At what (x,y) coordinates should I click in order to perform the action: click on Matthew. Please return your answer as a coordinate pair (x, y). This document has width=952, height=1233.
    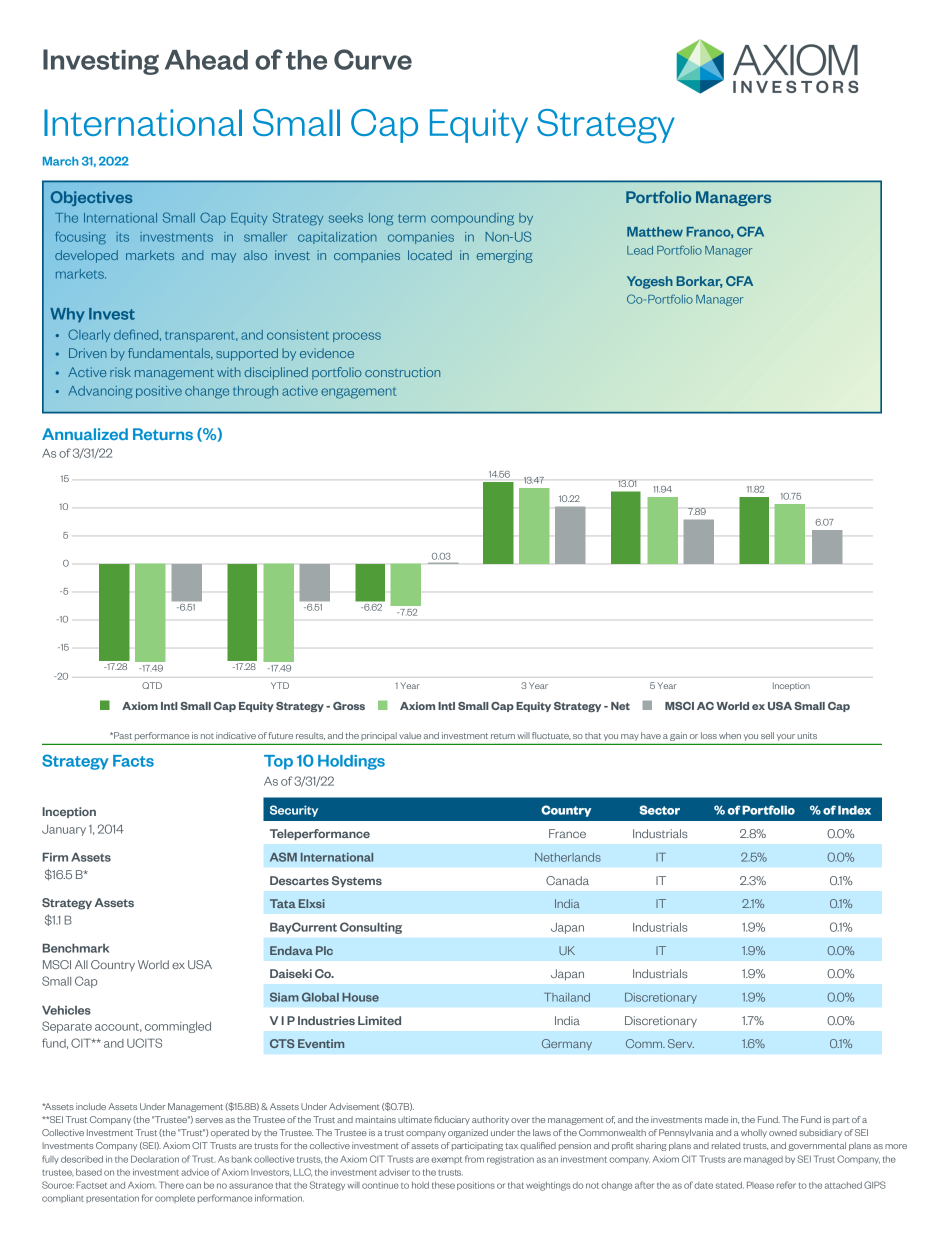
    Looking at the image, I should click on (655, 232).
